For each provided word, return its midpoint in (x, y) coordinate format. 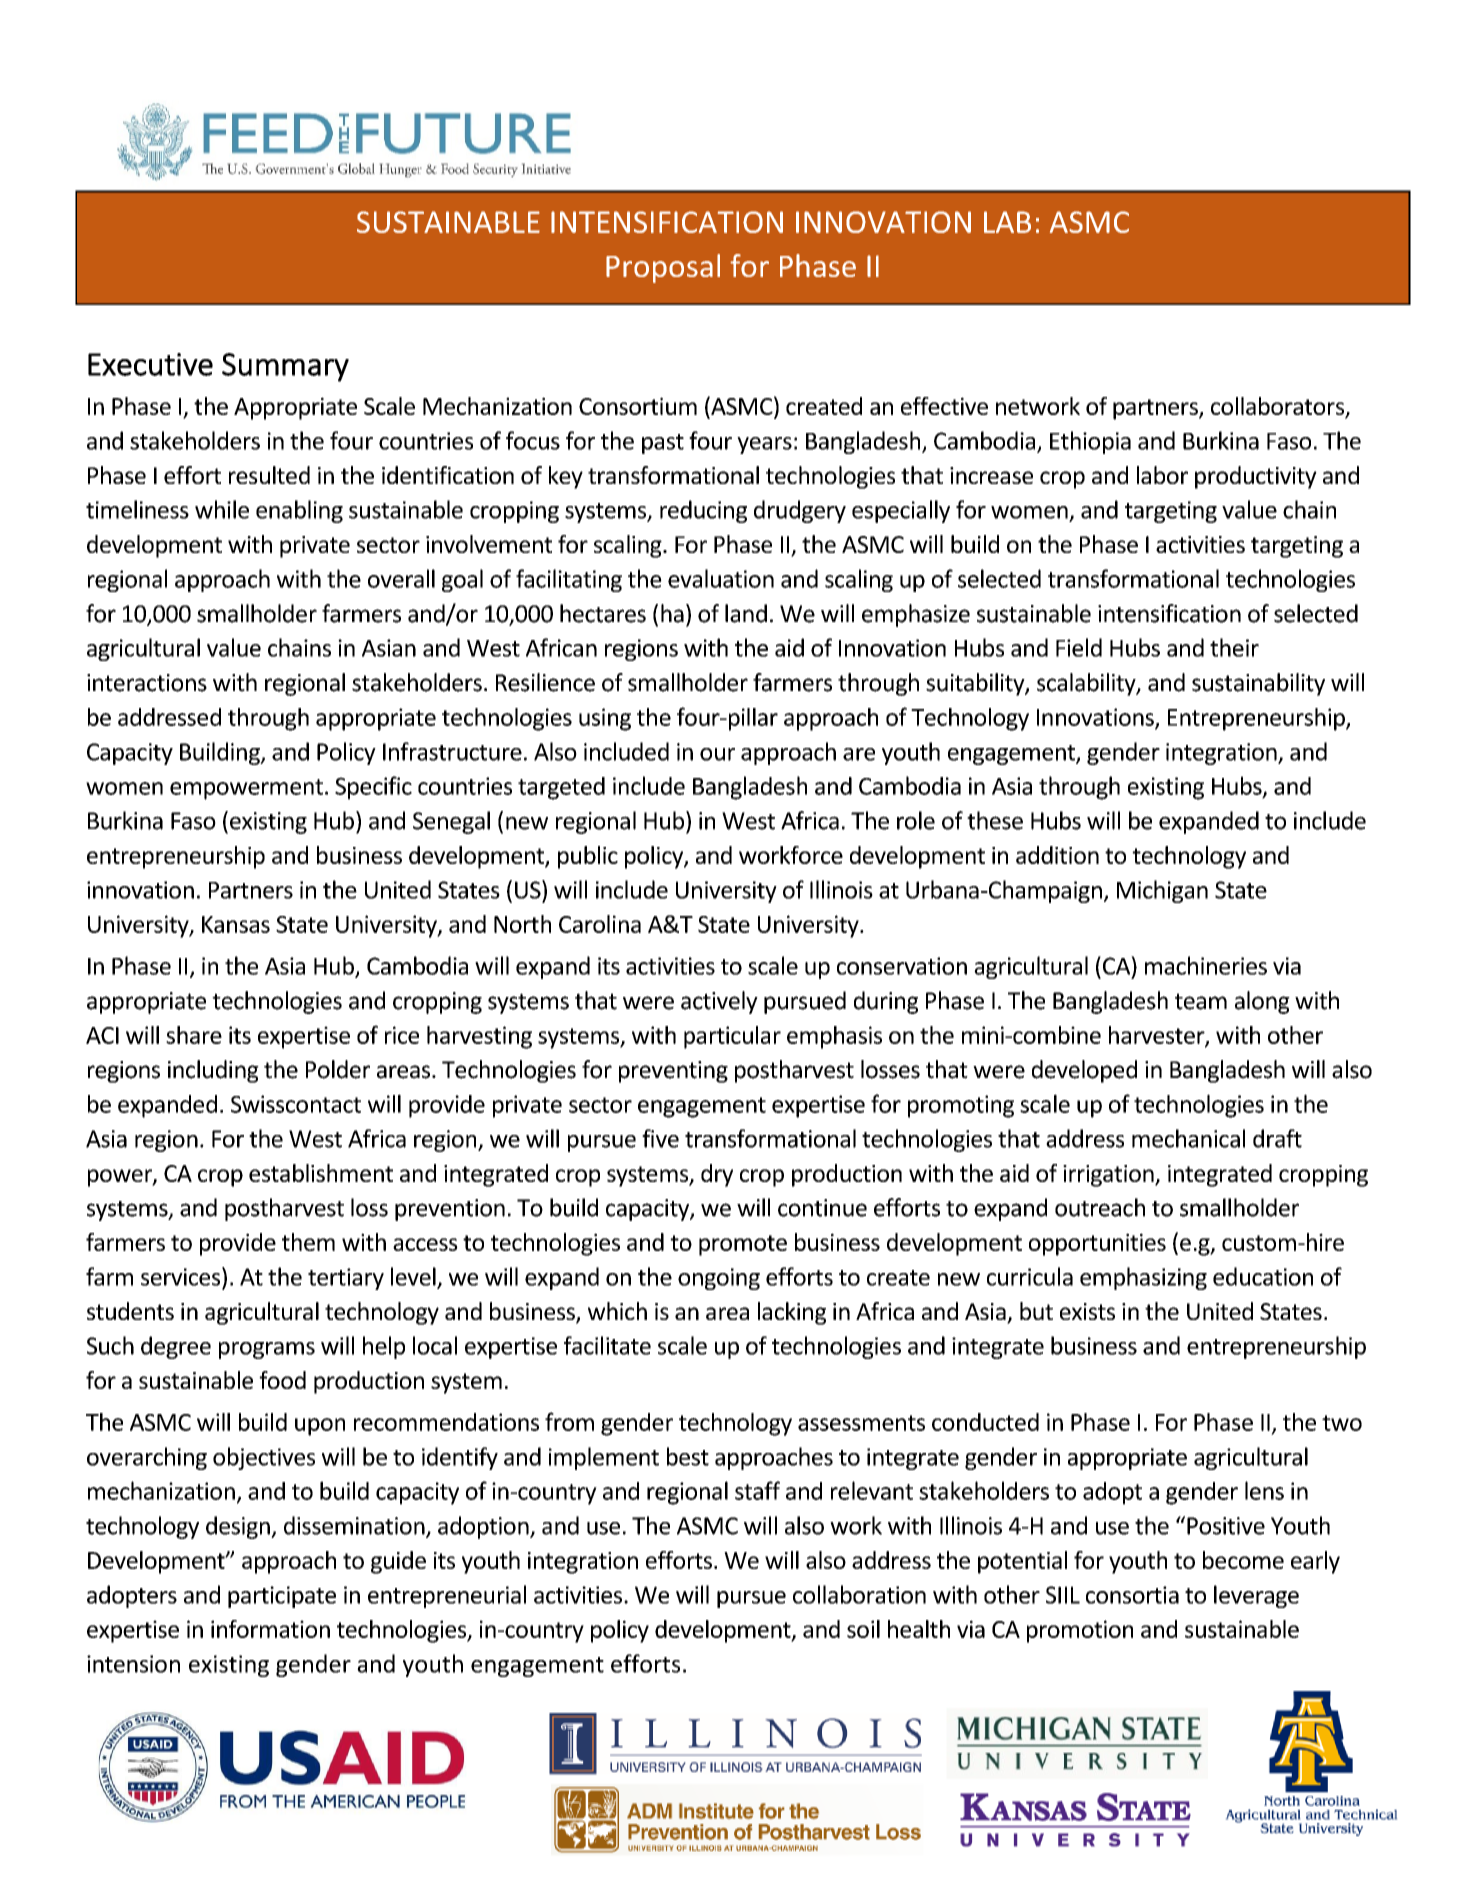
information (270, 1629)
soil (863, 1629)
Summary (285, 367)
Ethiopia (1090, 442)
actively (719, 1002)
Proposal (663, 268)
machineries (1206, 965)
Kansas (236, 924)
